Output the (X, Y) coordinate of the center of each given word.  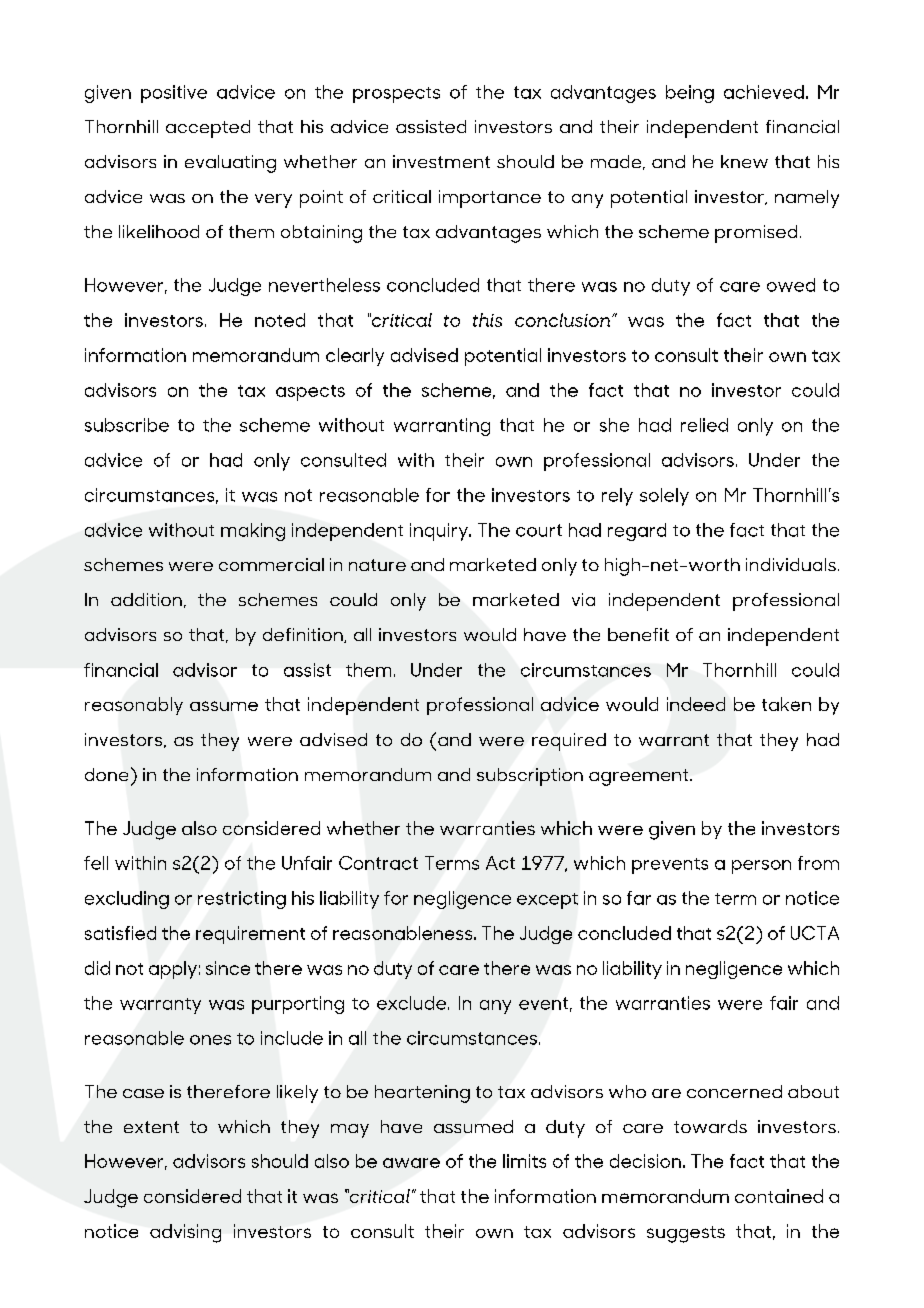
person (761, 867)
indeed (696, 704)
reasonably (134, 706)
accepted (208, 129)
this (487, 320)
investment (441, 161)
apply (173, 970)
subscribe (127, 425)
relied (704, 425)
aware (411, 1163)
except (547, 901)
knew (744, 161)
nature (377, 565)
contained (779, 1196)
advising (185, 1233)
